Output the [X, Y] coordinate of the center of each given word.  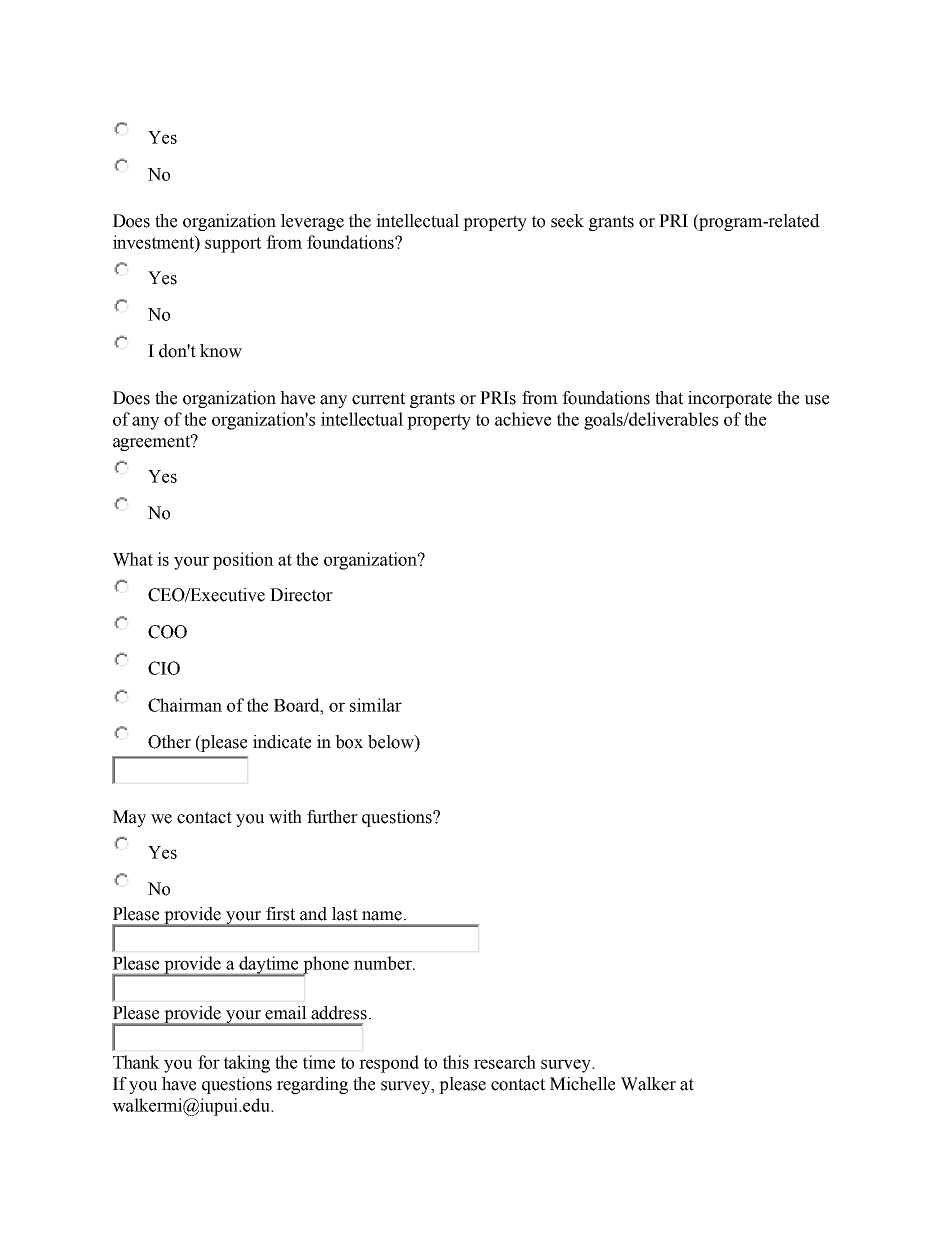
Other [169, 742]
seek [567, 221]
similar [376, 705]
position [243, 561]
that [669, 398]
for [209, 1062]
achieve [523, 419]
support [233, 245]
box [349, 742]
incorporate [730, 399]
